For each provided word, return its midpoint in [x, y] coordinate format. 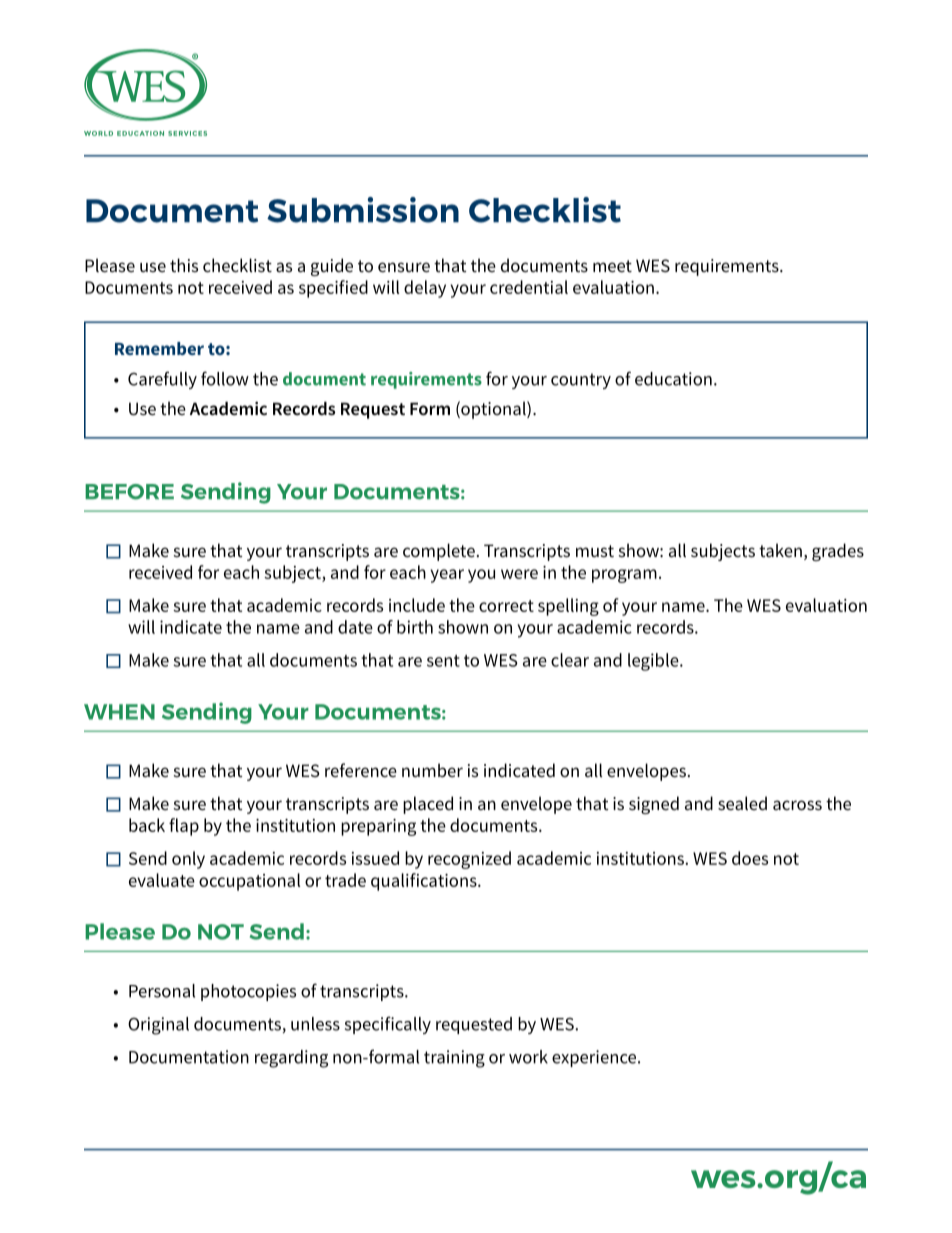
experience [595, 1058]
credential [529, 287]
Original [158, 1026]
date [355, 627]
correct [506, 606]
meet [612, 266]
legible [654, 662]
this [184, 265]
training [454, 1059]
